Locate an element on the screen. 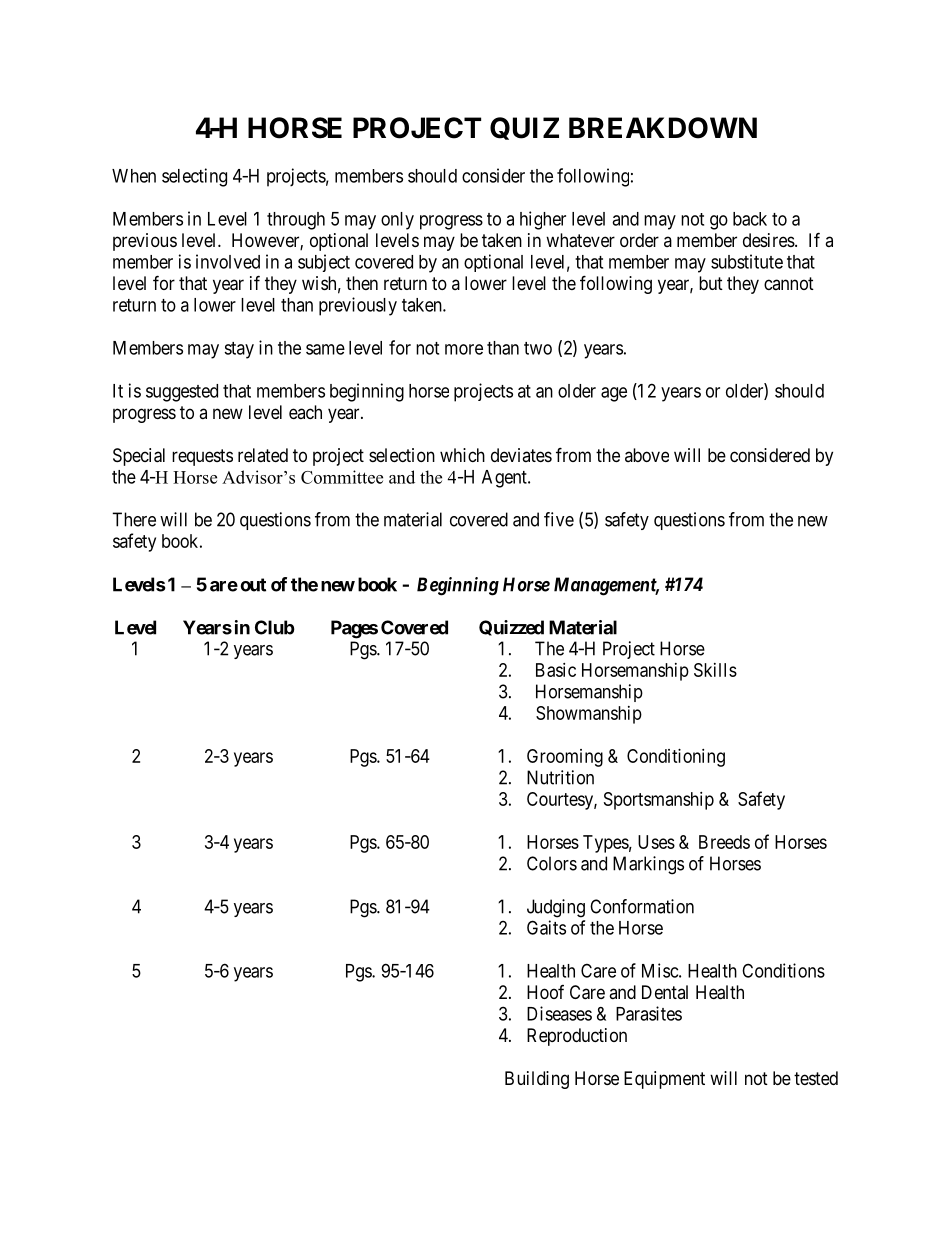  Building is located at coordinates (537, 1080).
